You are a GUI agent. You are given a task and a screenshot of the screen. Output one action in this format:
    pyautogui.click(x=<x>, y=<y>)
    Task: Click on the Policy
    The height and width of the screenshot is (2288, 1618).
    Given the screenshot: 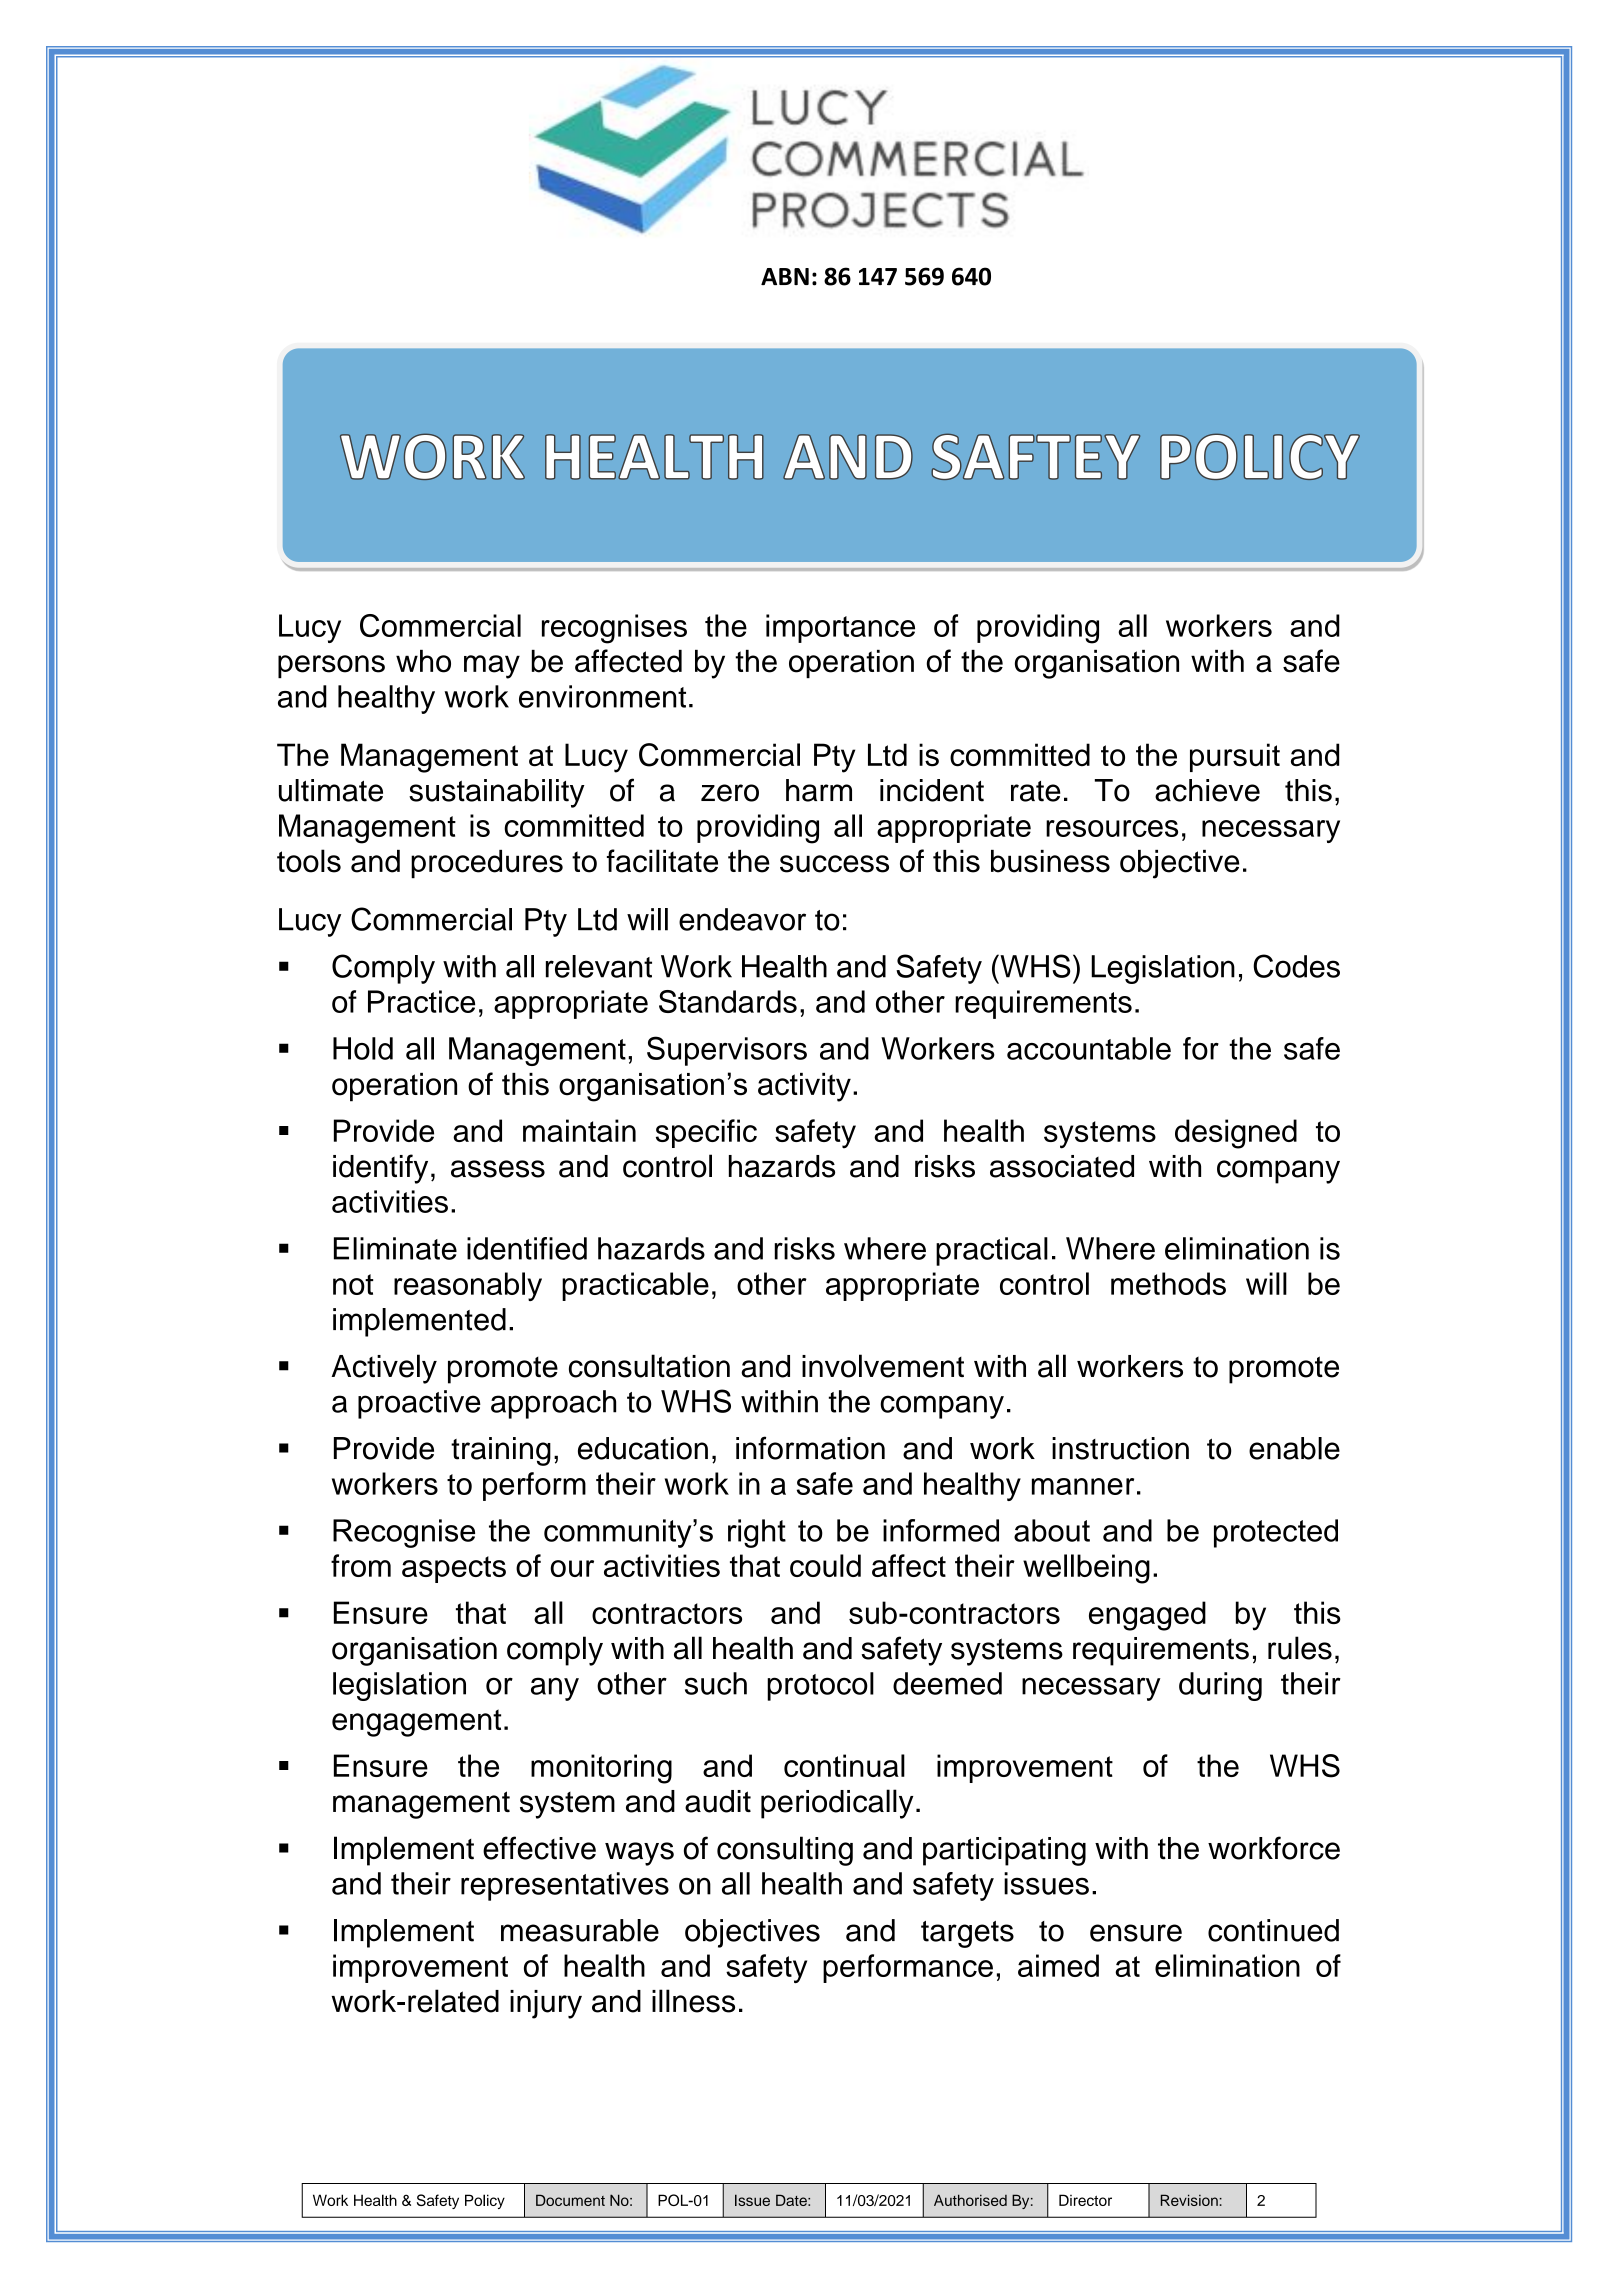 What is the action you would take?
    pyautogui.click(x=485, y=2201)
